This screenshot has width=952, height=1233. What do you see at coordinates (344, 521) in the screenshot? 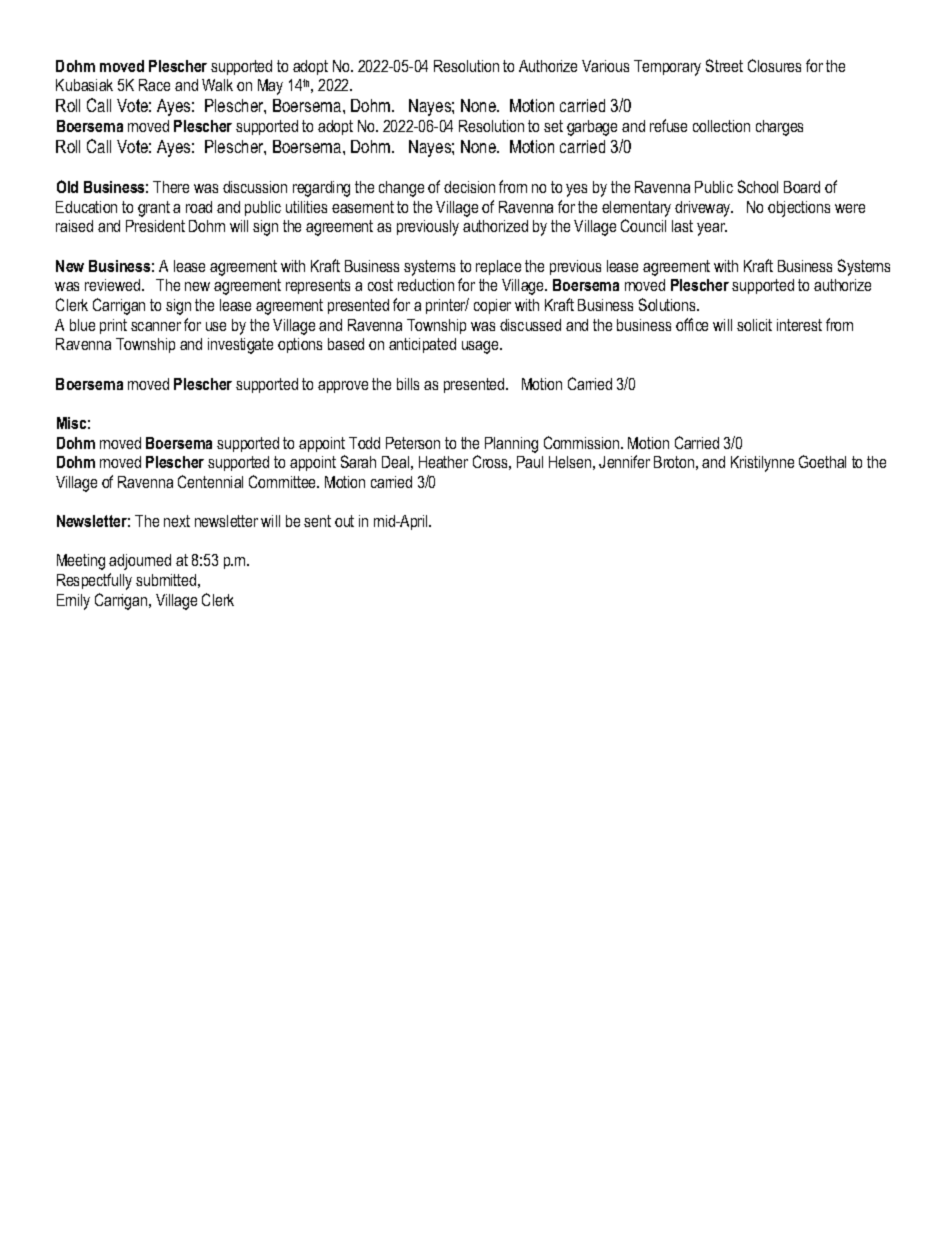
I see `out` at bounding box center [344, 521].
